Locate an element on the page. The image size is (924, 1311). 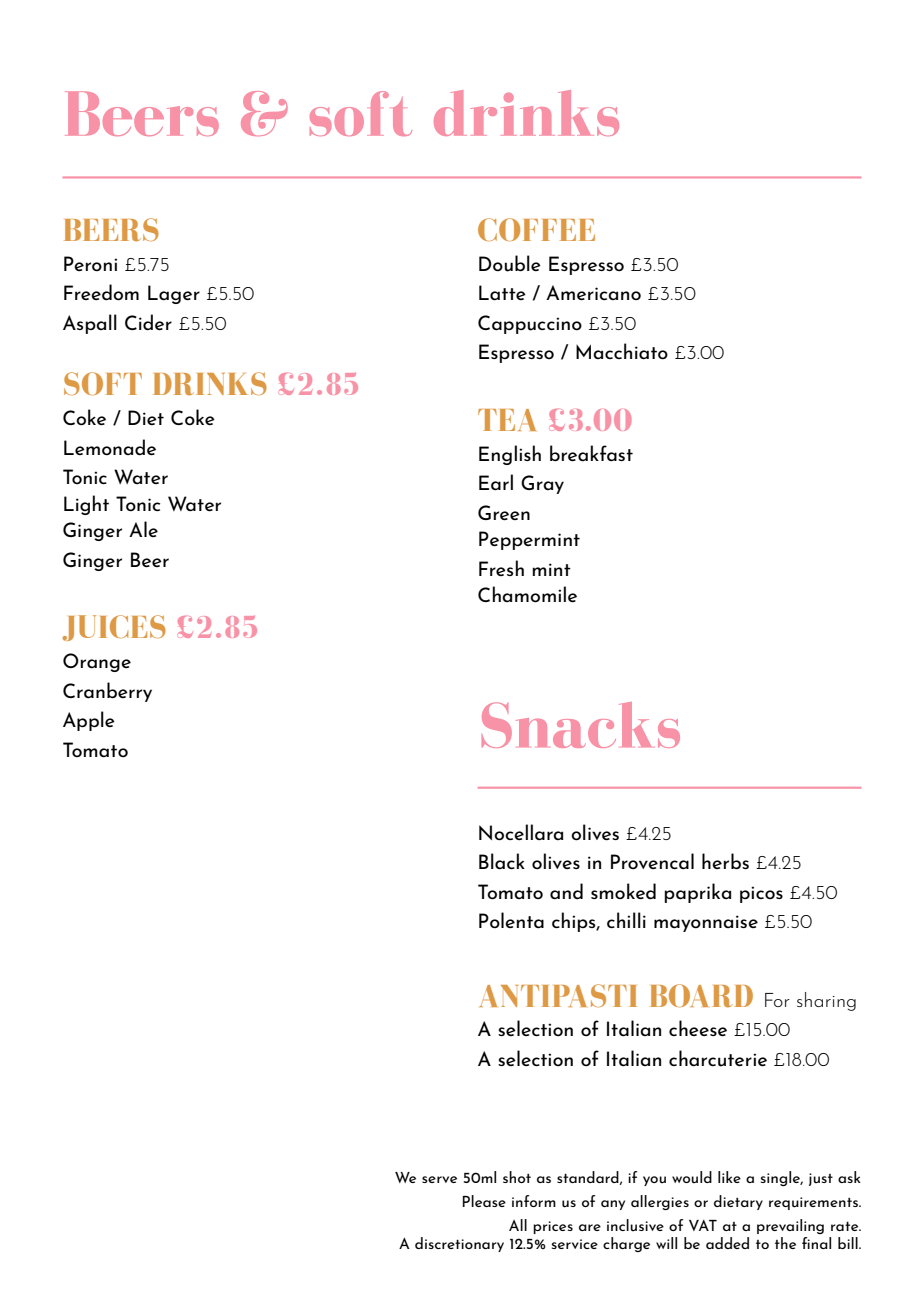
JUICES is located at coordinates (114, 628).
